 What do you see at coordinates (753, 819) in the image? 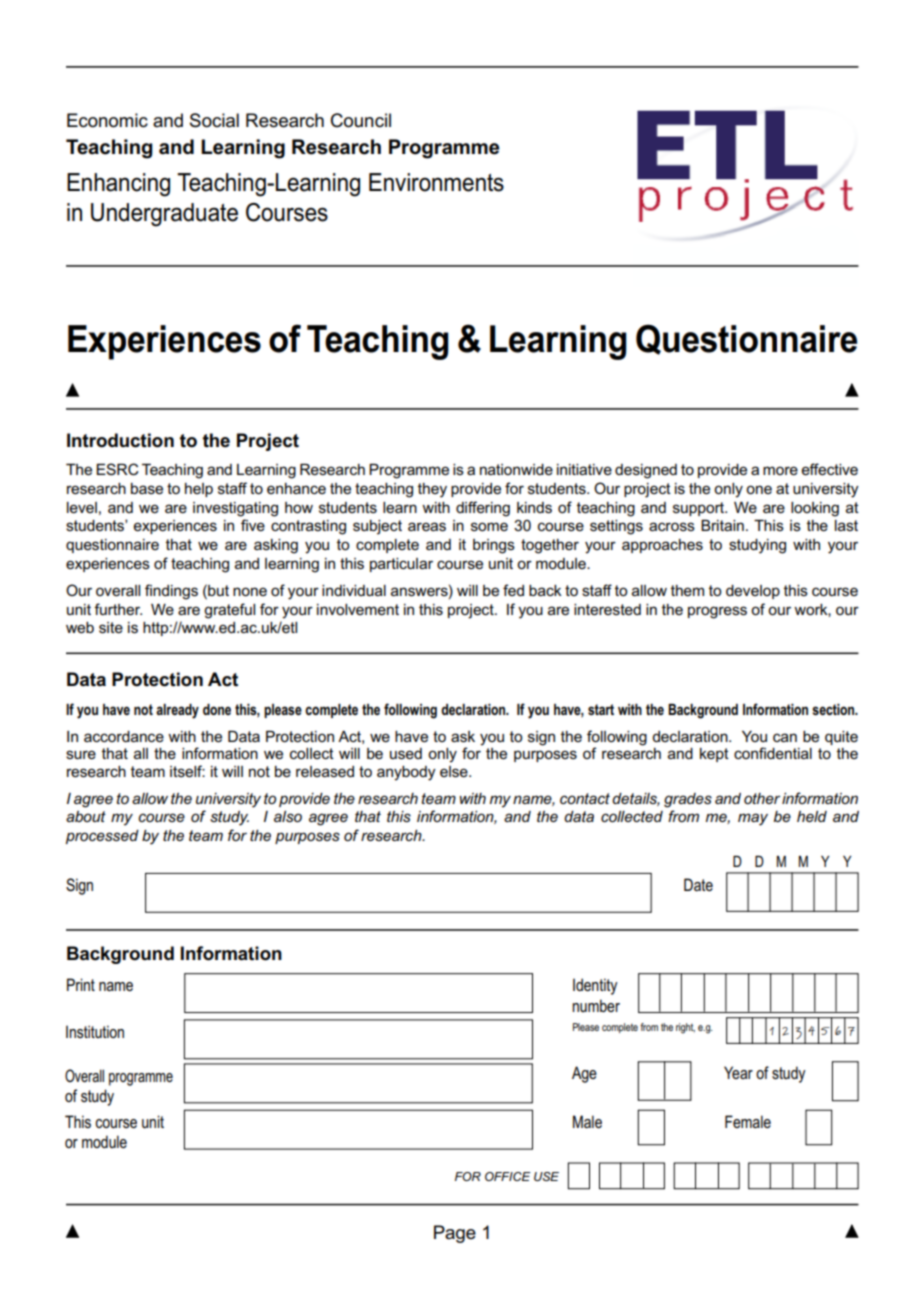
I see `may` at bounding box center [753, 819].
